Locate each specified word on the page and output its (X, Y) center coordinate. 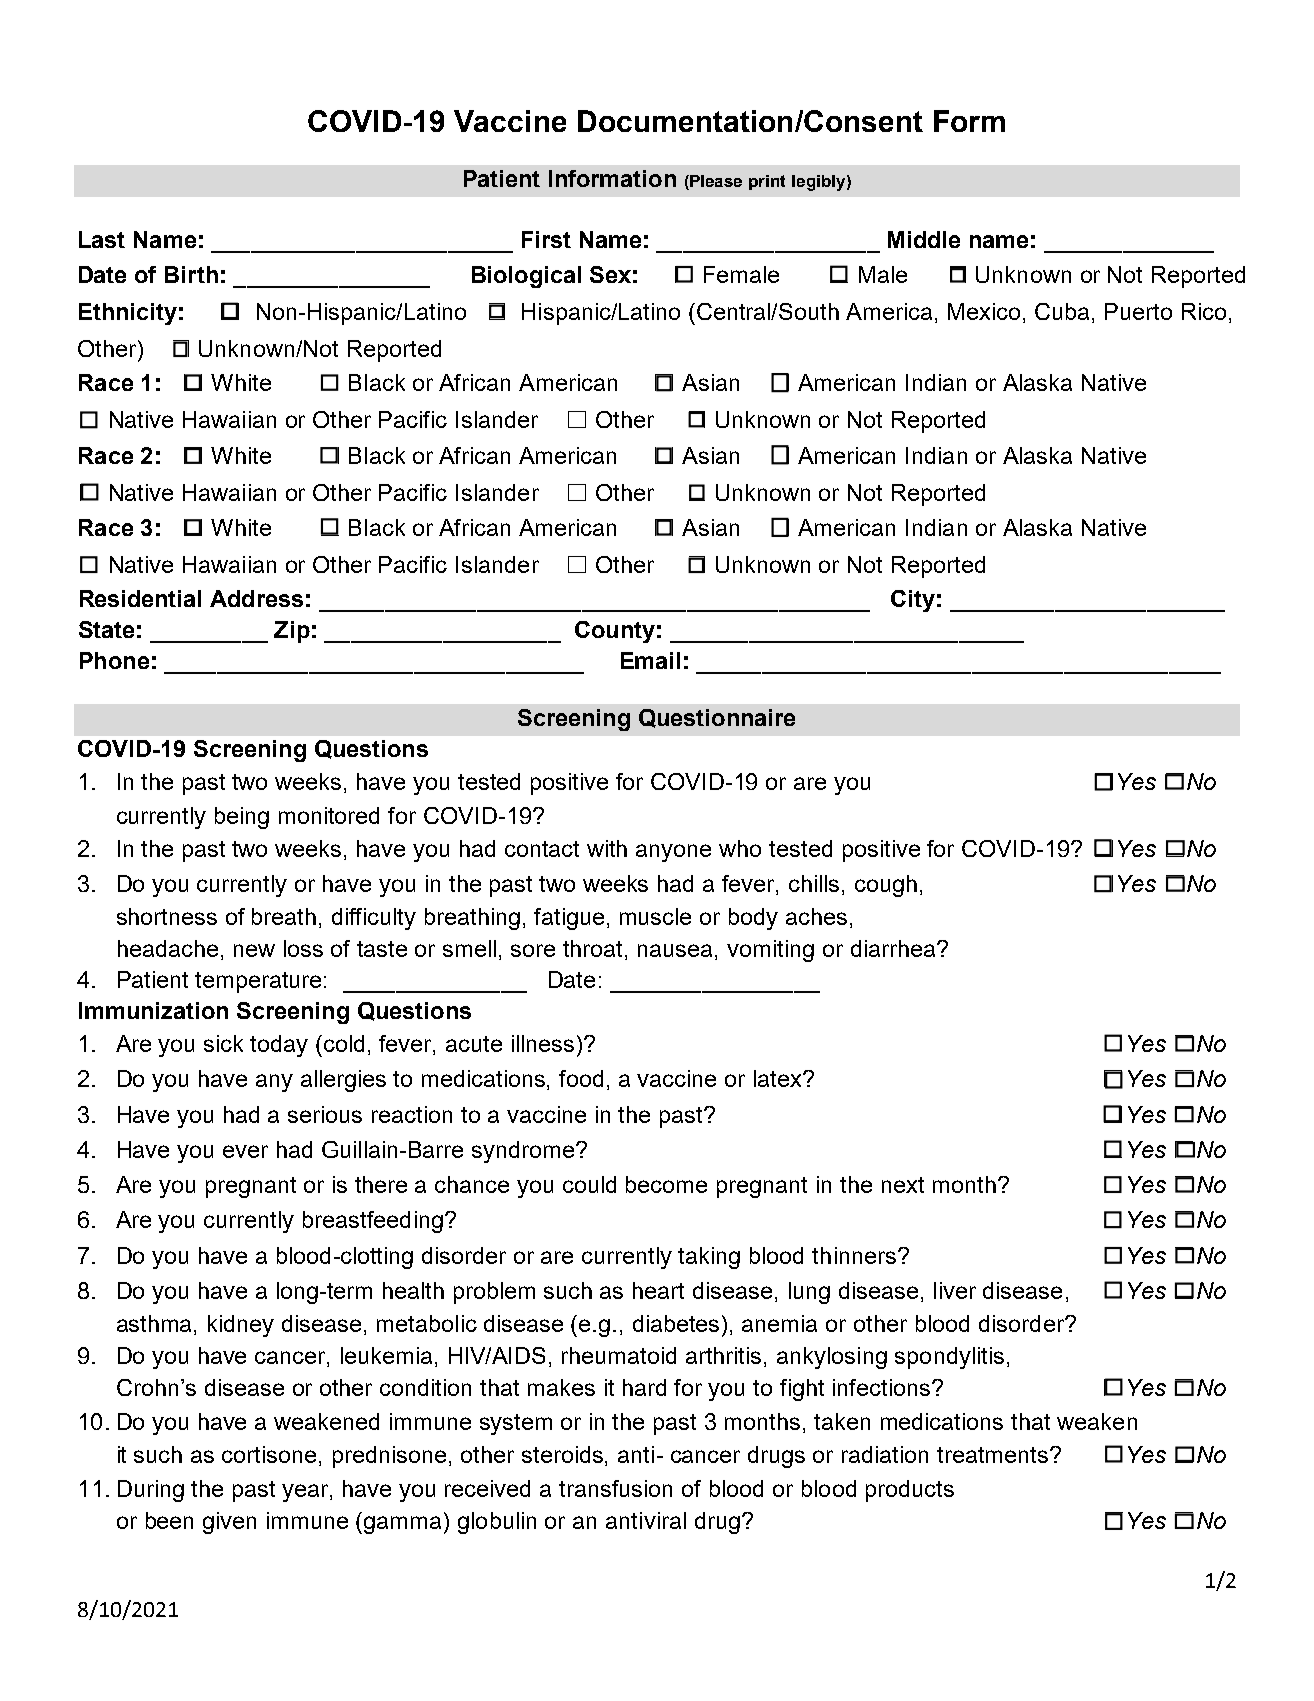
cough (886, 886)
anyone (673, 853)
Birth (191, 274)
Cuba (1064, 313)
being (242, 818)
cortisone (271, 1456)
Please (715, 182)
